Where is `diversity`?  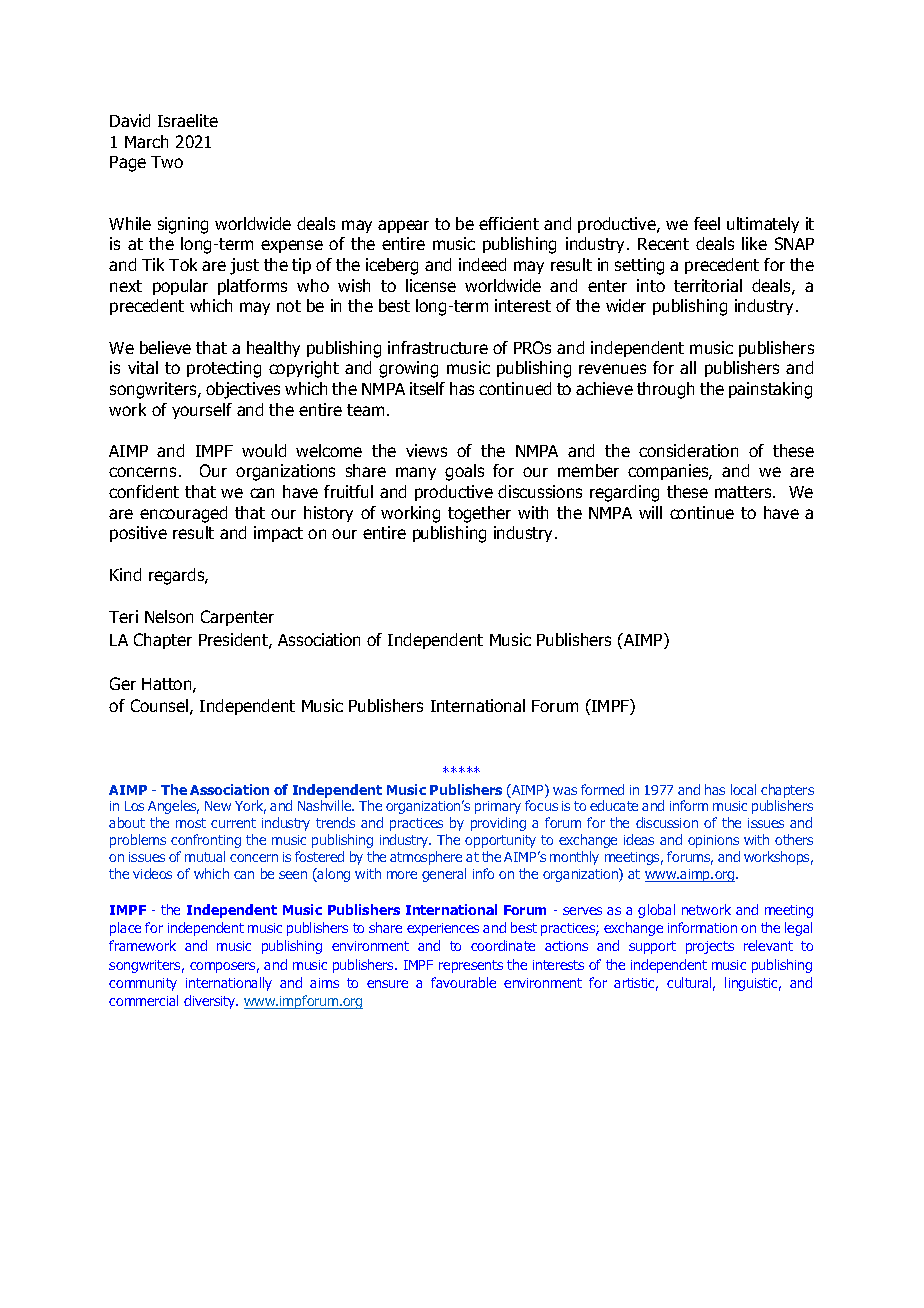 diversity is located at coordinates (211, 1002).
